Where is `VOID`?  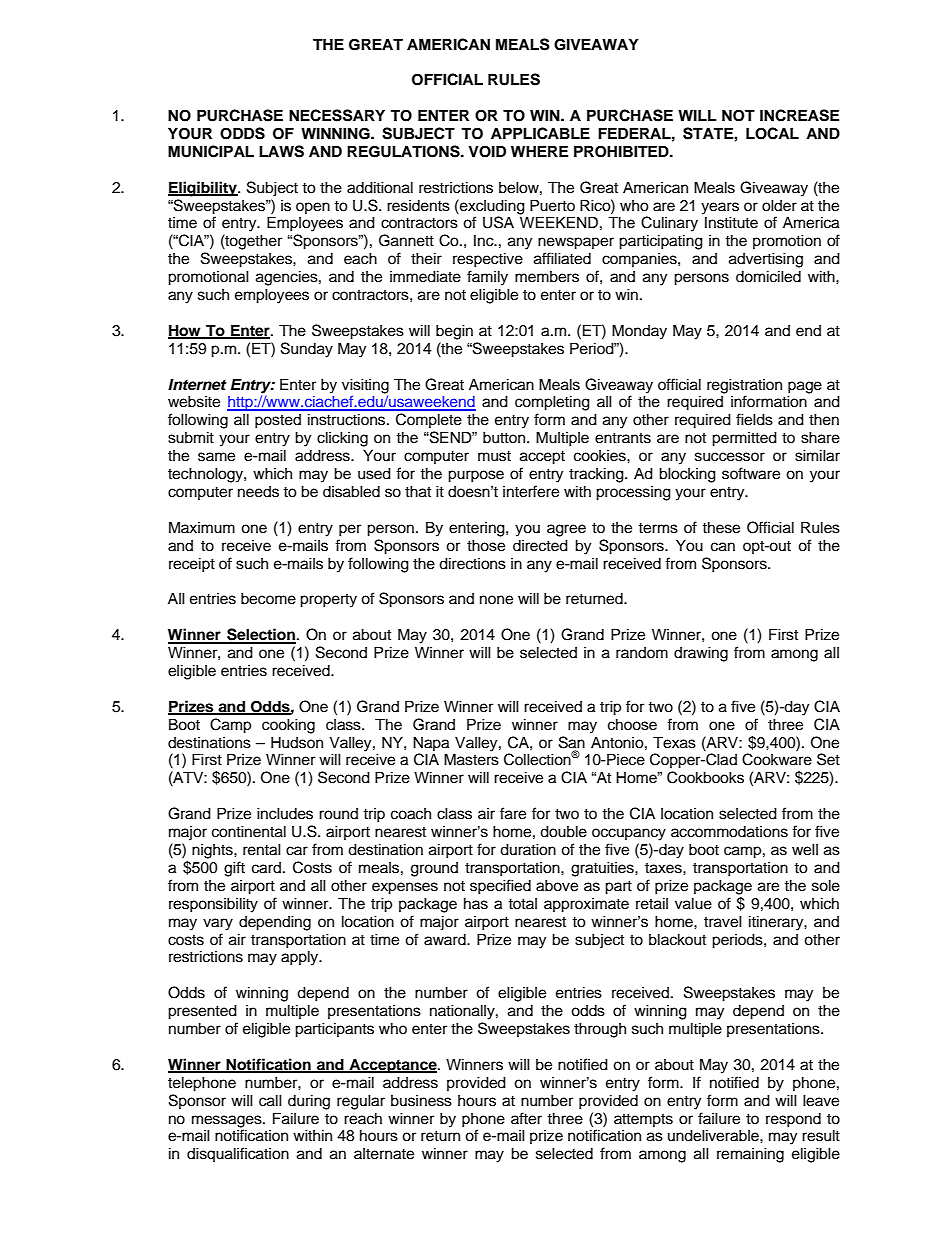
VOID is located at coordinates (487, 151).
